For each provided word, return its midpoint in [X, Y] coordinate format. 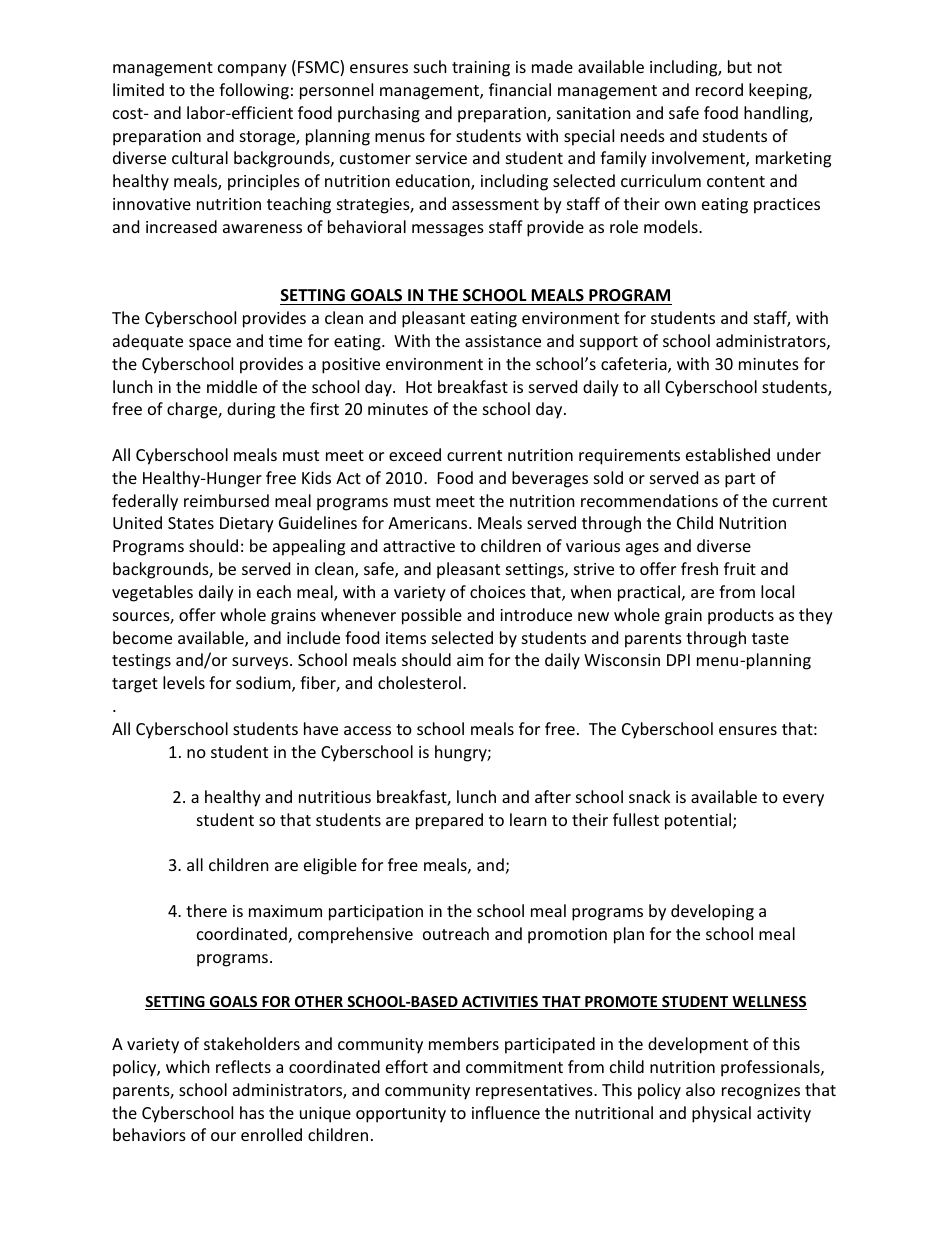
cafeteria [635, 365]
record [719, 89]
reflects [243, 1066]
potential [699, 821]
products [741, 616]
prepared [449, 821]
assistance [503, 341]
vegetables [152, 593]
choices [498, 591]
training [481, 69]
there [206, 910]
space [210, 344]
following [254, 91]
